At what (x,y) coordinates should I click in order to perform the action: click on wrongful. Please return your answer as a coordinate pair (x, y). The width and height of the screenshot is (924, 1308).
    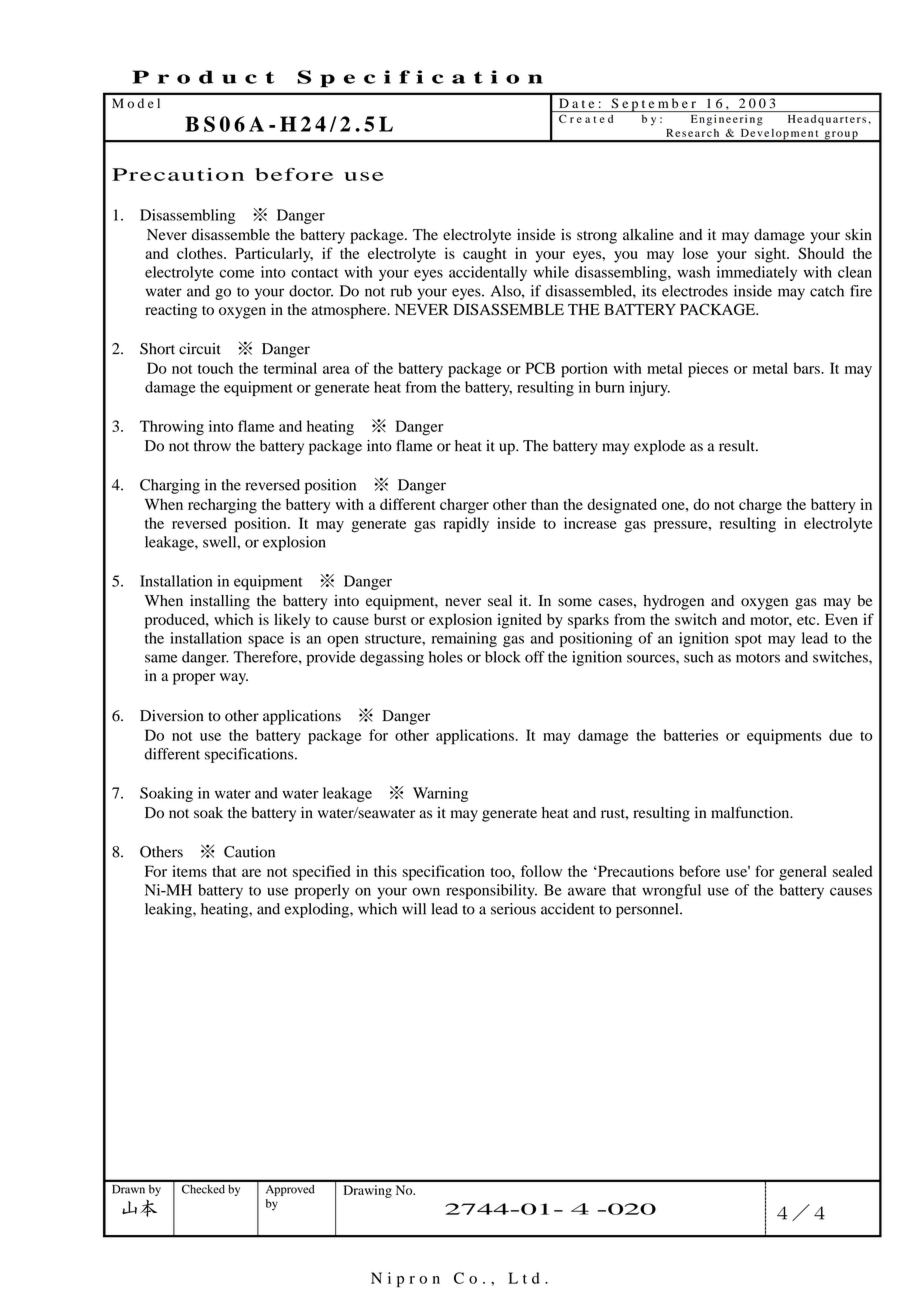
    Looking at the image, I should click on (671, 891).
